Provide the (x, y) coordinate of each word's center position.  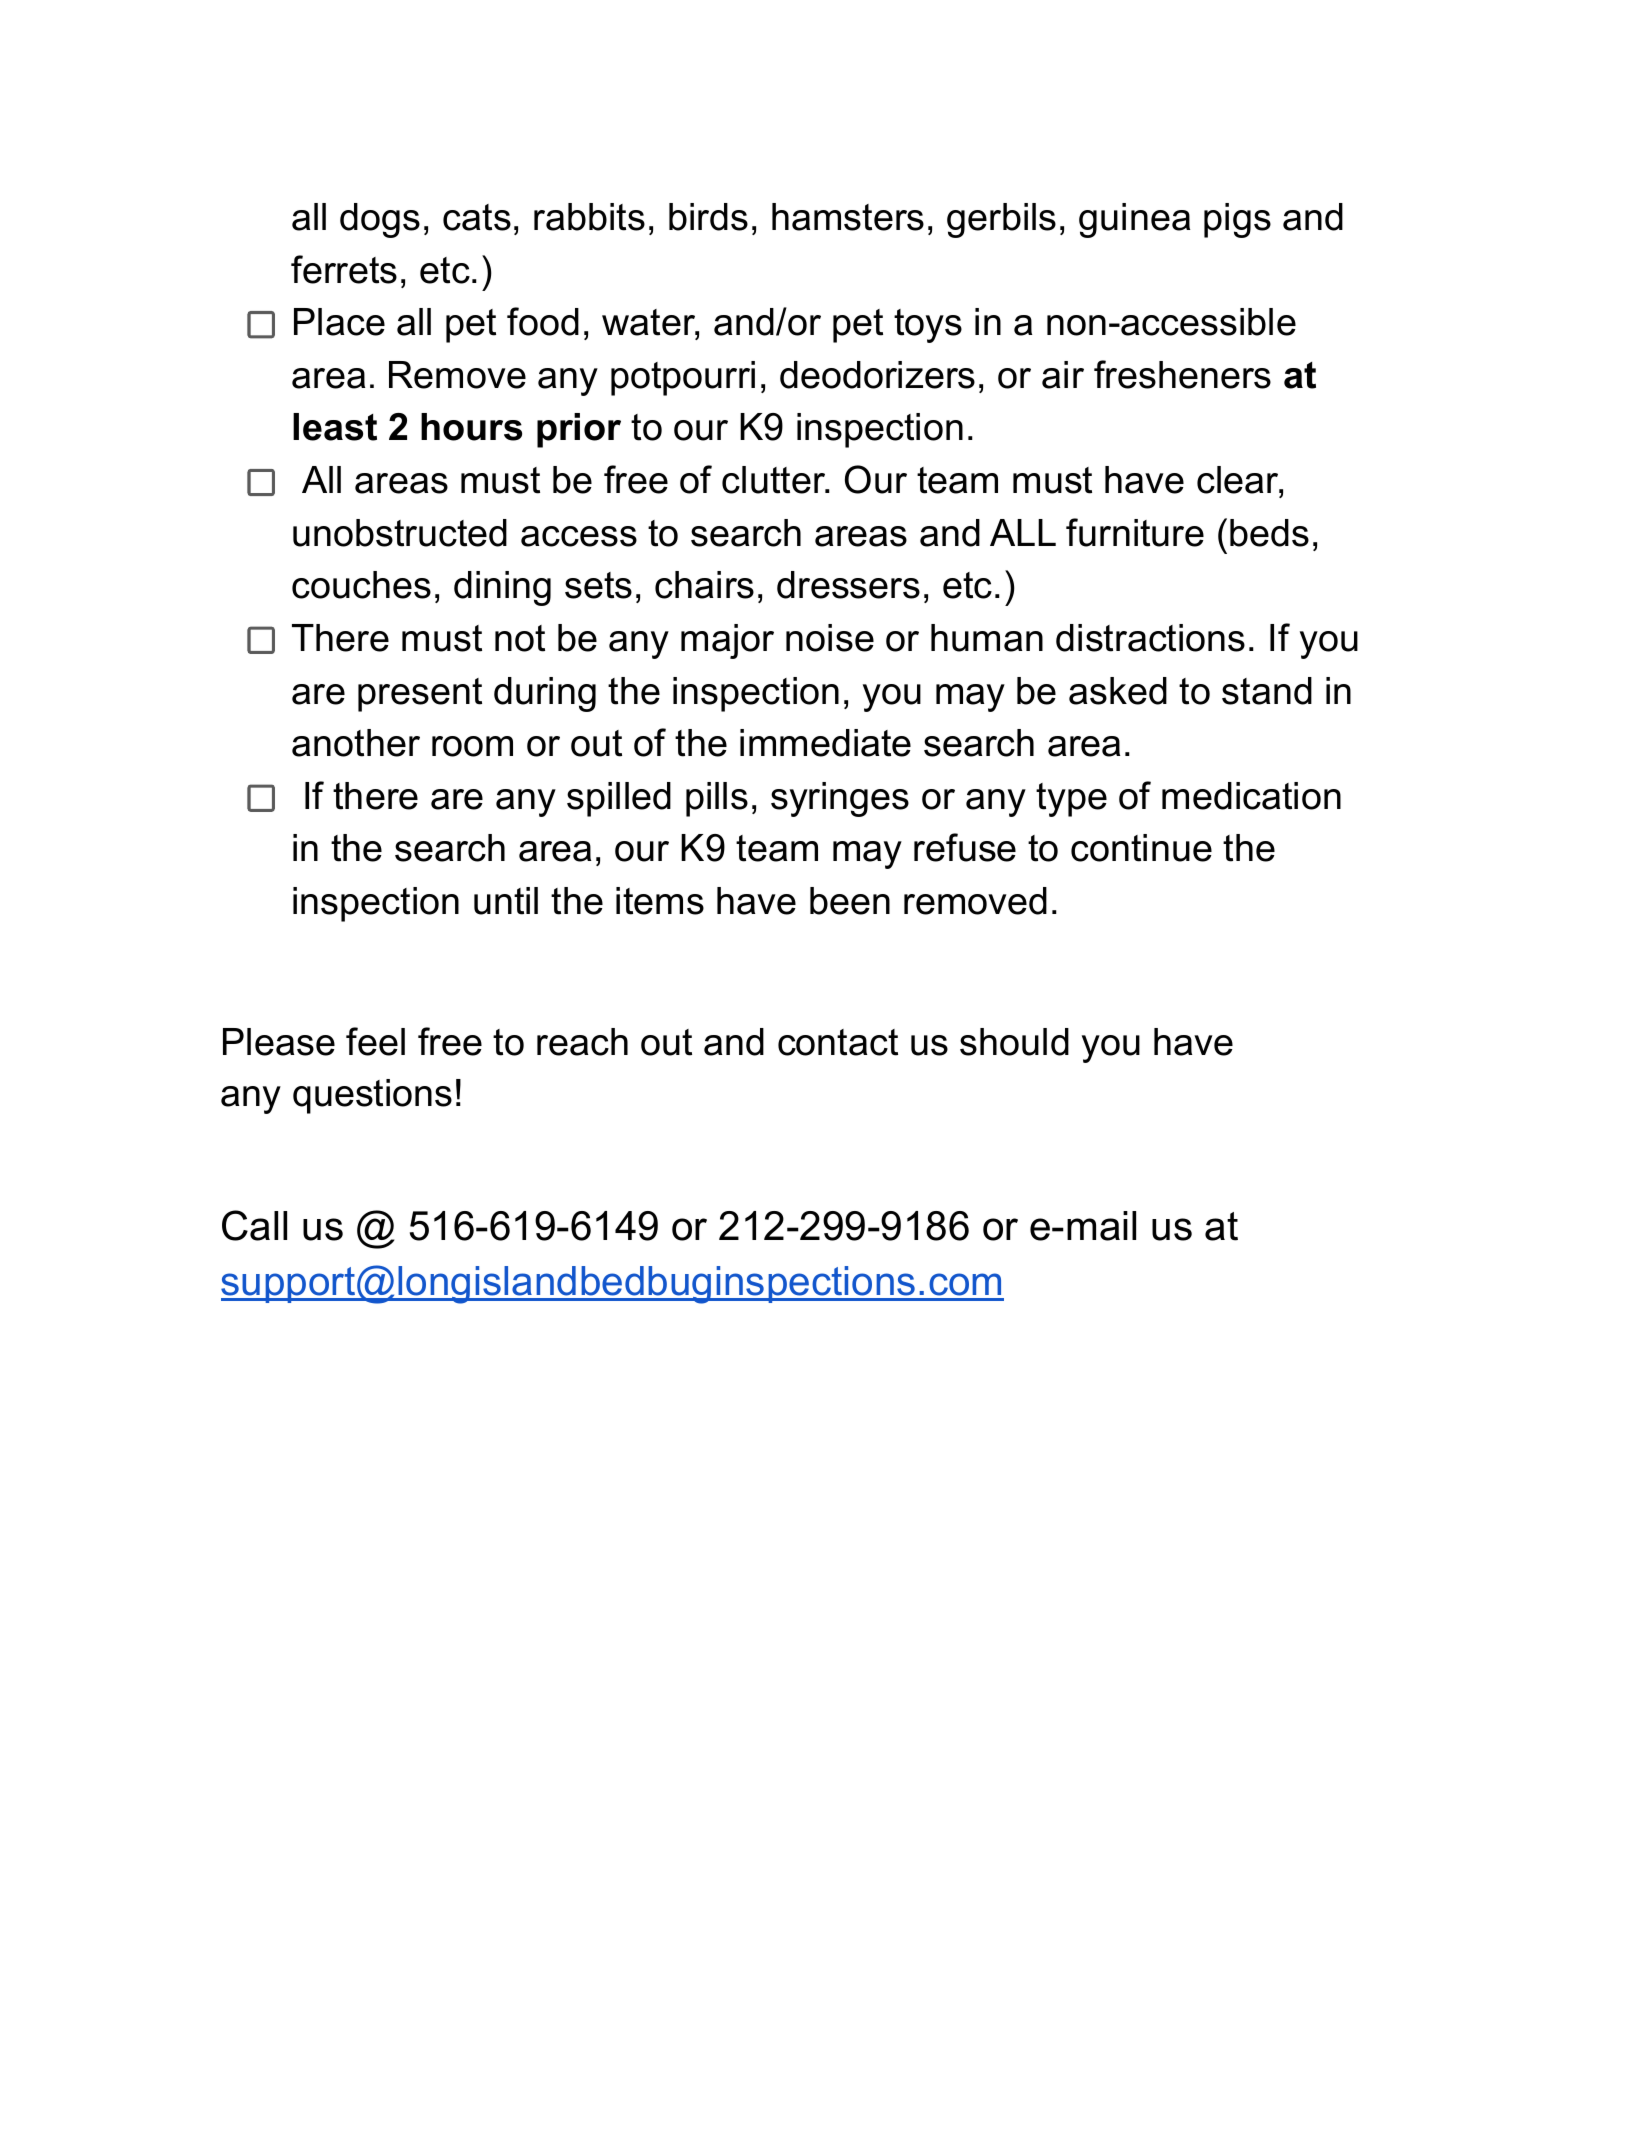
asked (1118, 691)
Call (254, 1225)
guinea (1134, 220)
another (356, 743)
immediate (825, 743)
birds (708, 217)
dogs (380, 220)
